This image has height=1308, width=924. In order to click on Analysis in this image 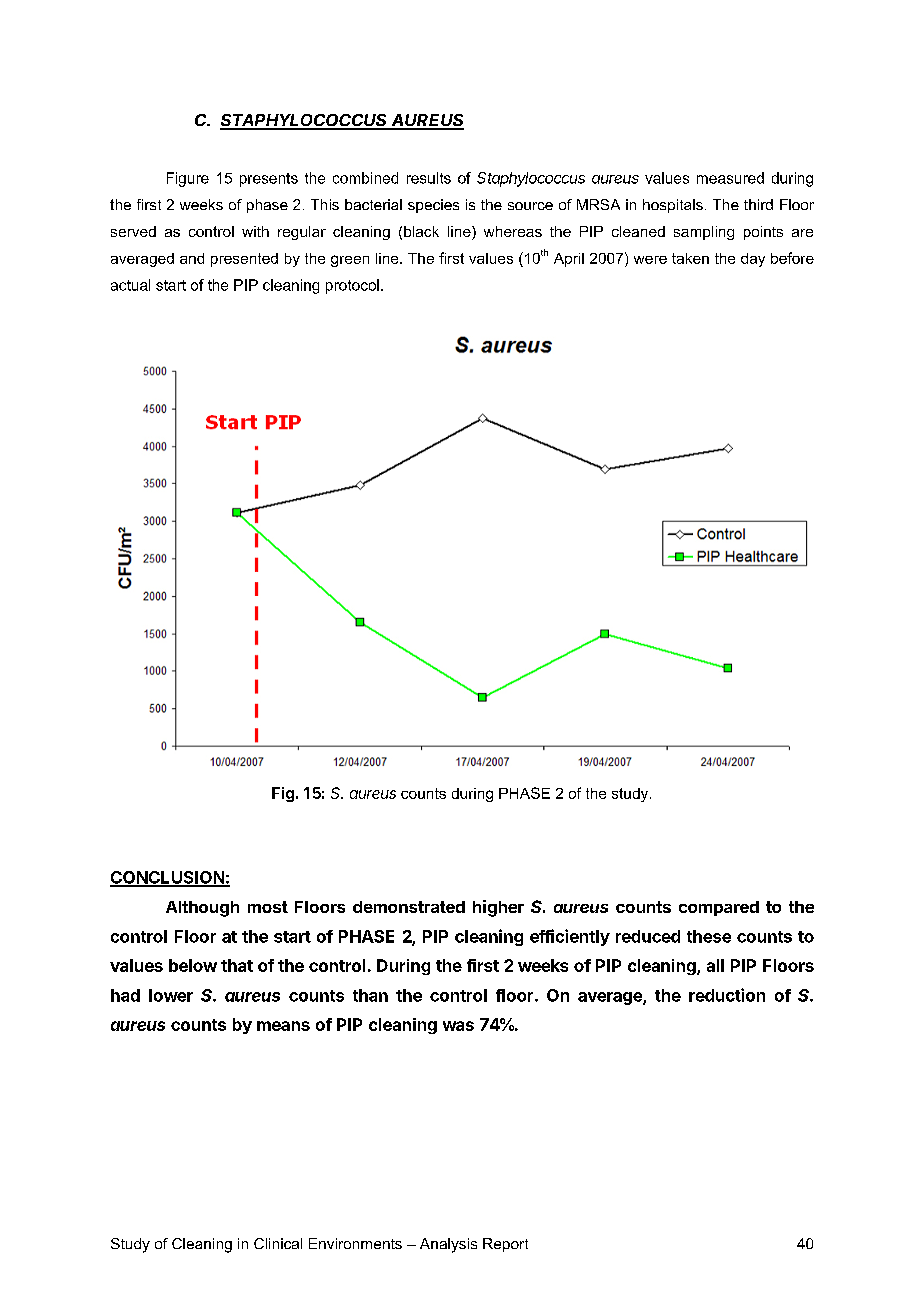, I will do `click(448, 1245)`.
